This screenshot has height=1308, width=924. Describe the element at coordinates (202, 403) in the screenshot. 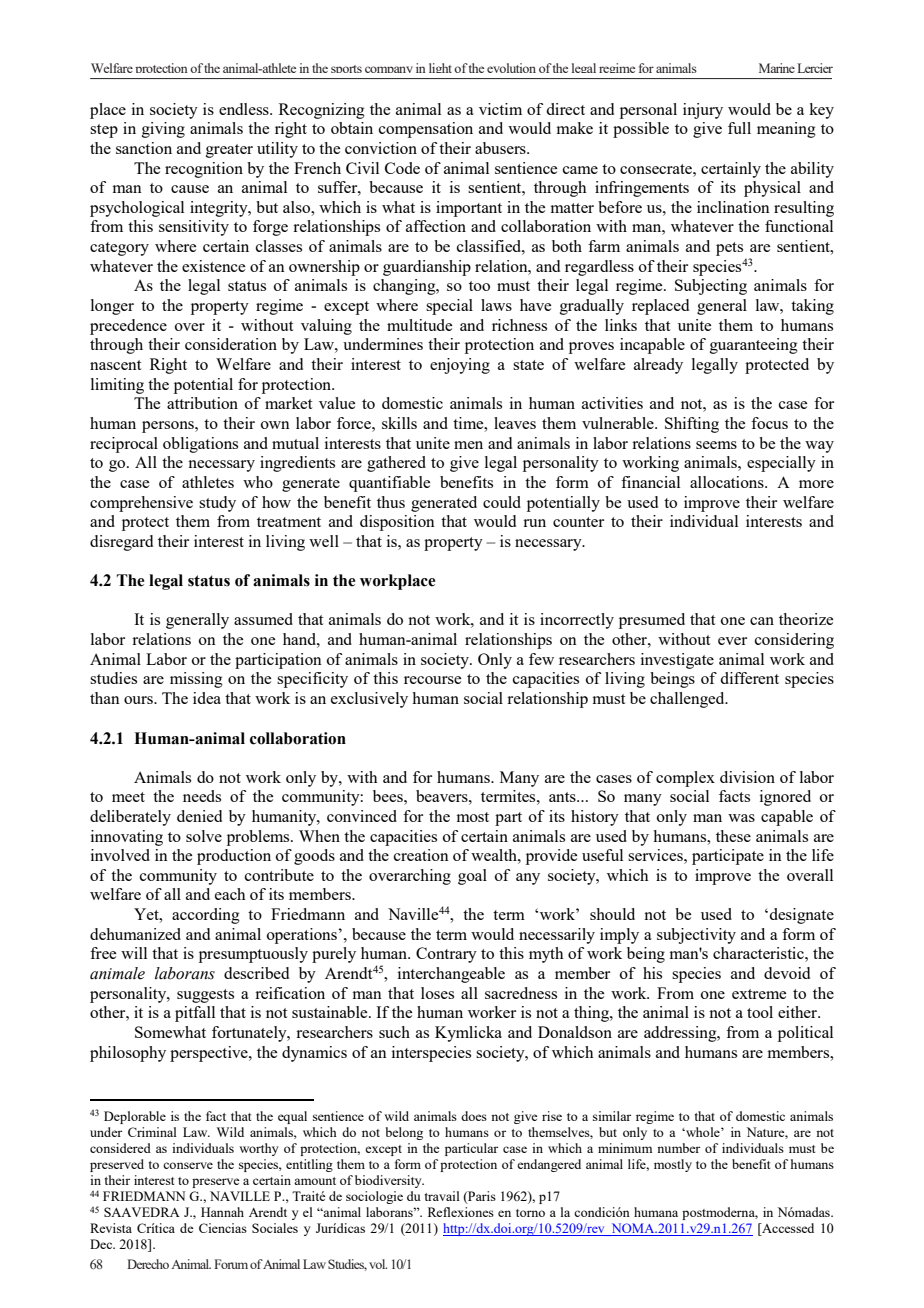

I see `attribution` at that location.
